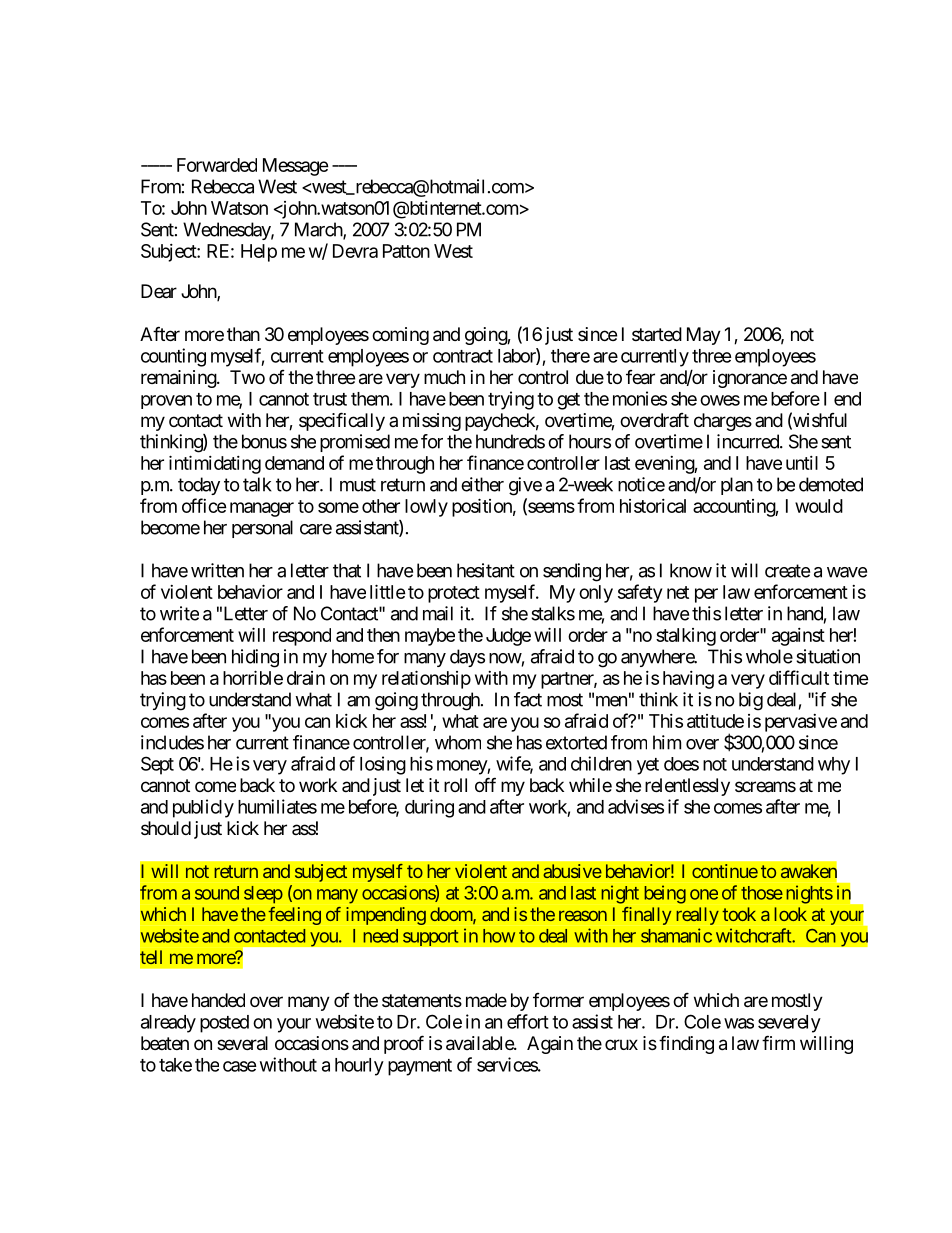 This screenshot has height=1233, width=952. I want to click on several, so click(242, 1043).
